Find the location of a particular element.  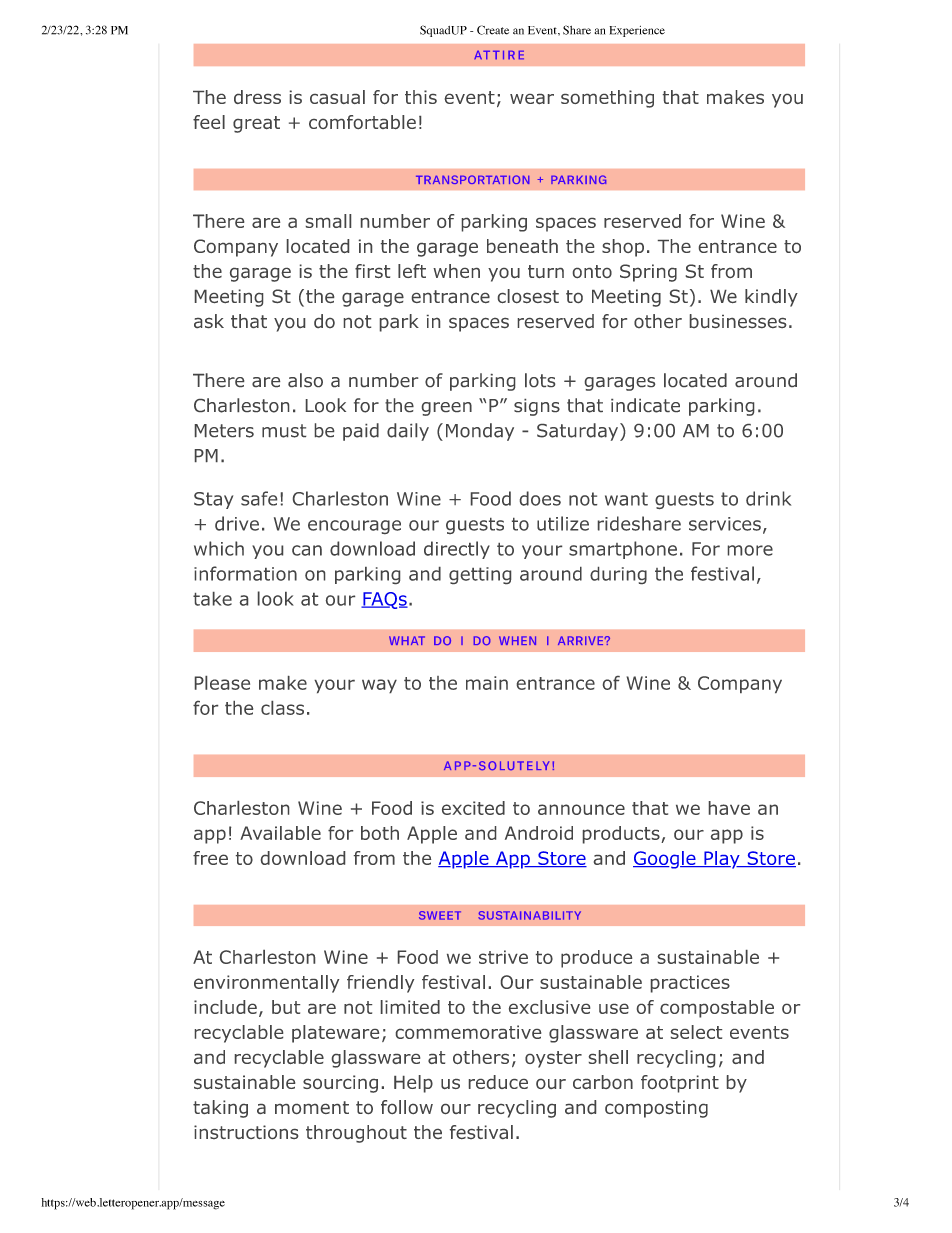

information is located at coordinates (245, 573).
